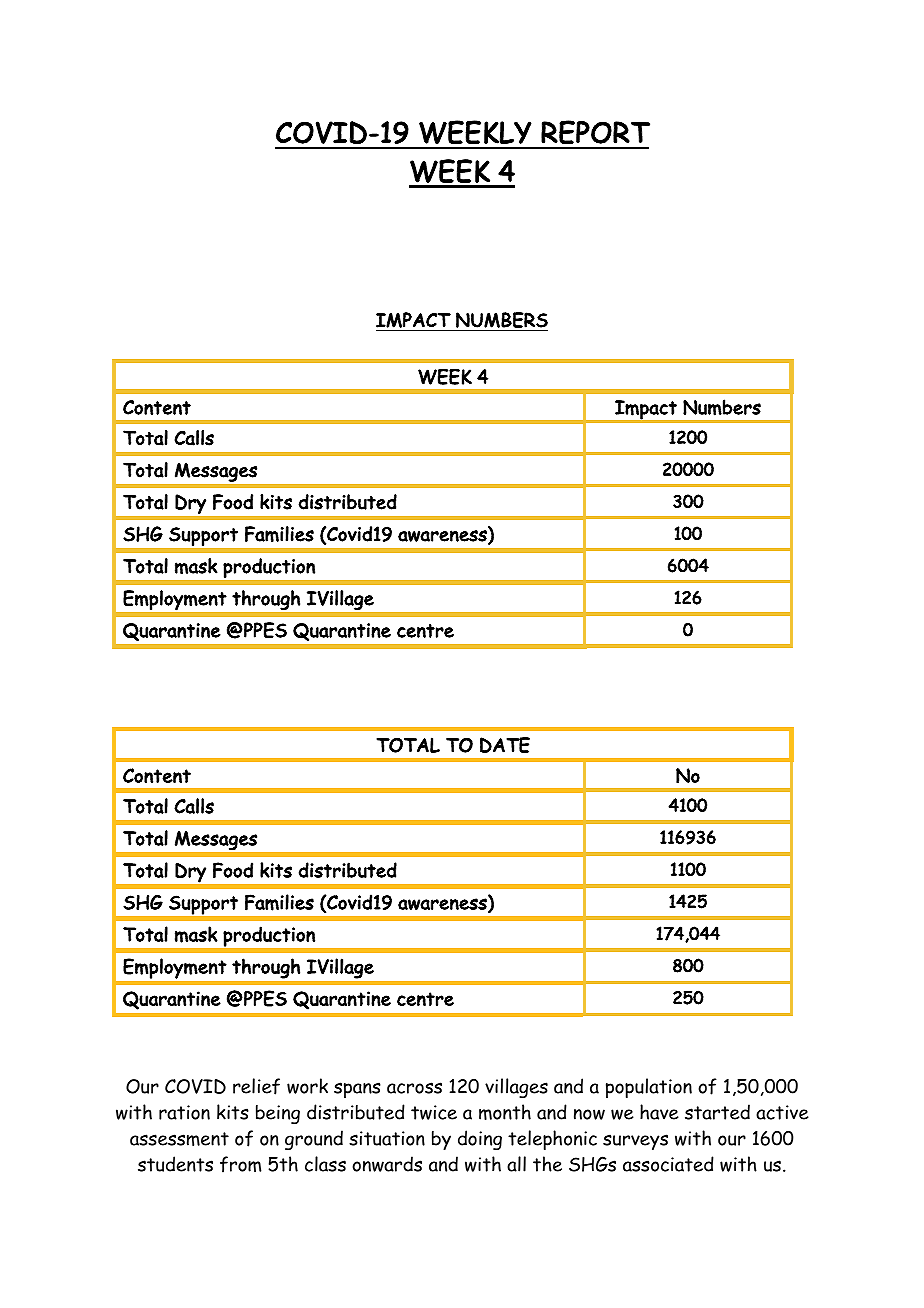 Image resolution: width=924 pixels, height=1308 pixels. What do you see at coordinates (717, 1112) in the document?
I see `started` at bounding box center [717, 1112].
